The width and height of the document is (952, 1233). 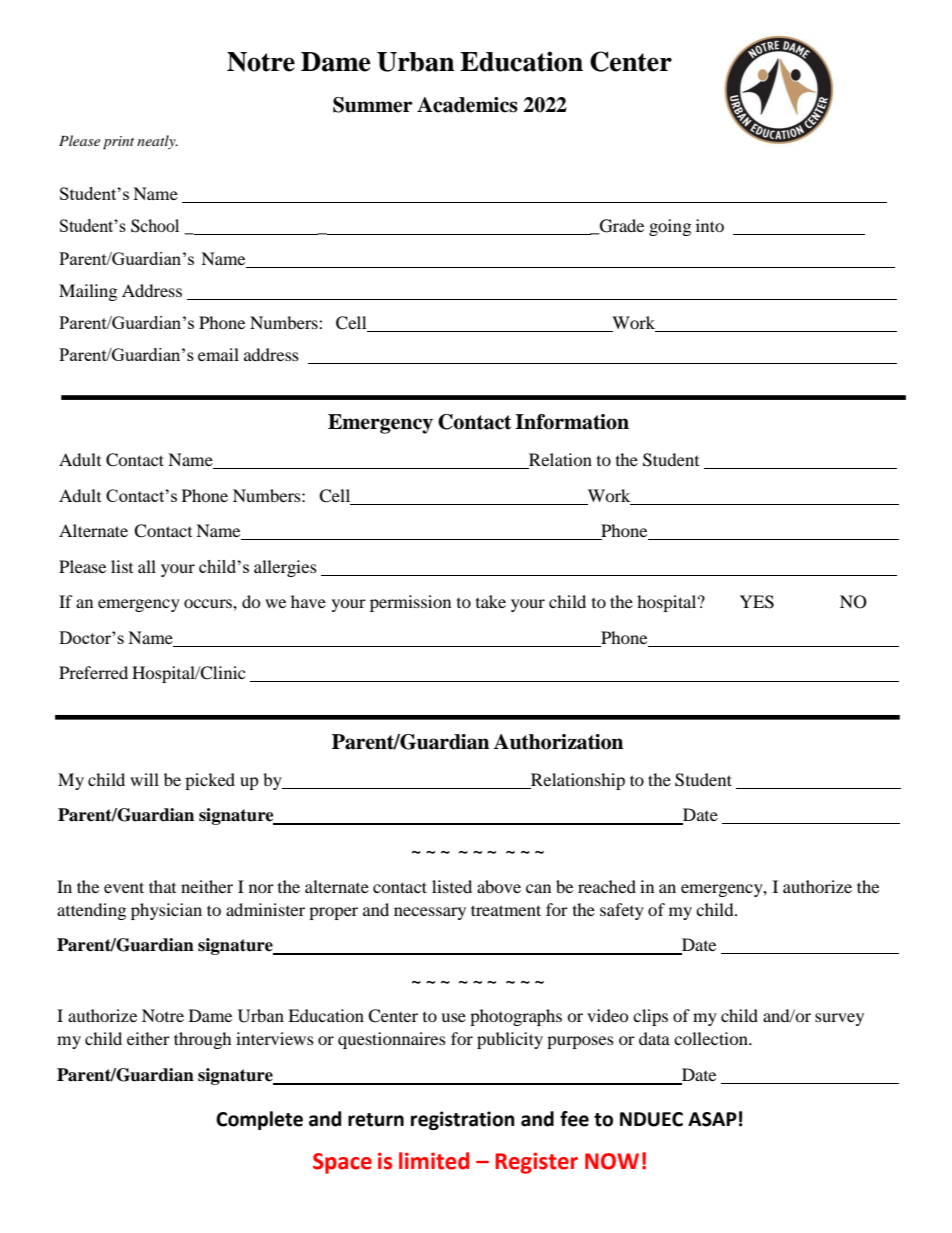 I want to click on going, so click(x=670, y=227).
